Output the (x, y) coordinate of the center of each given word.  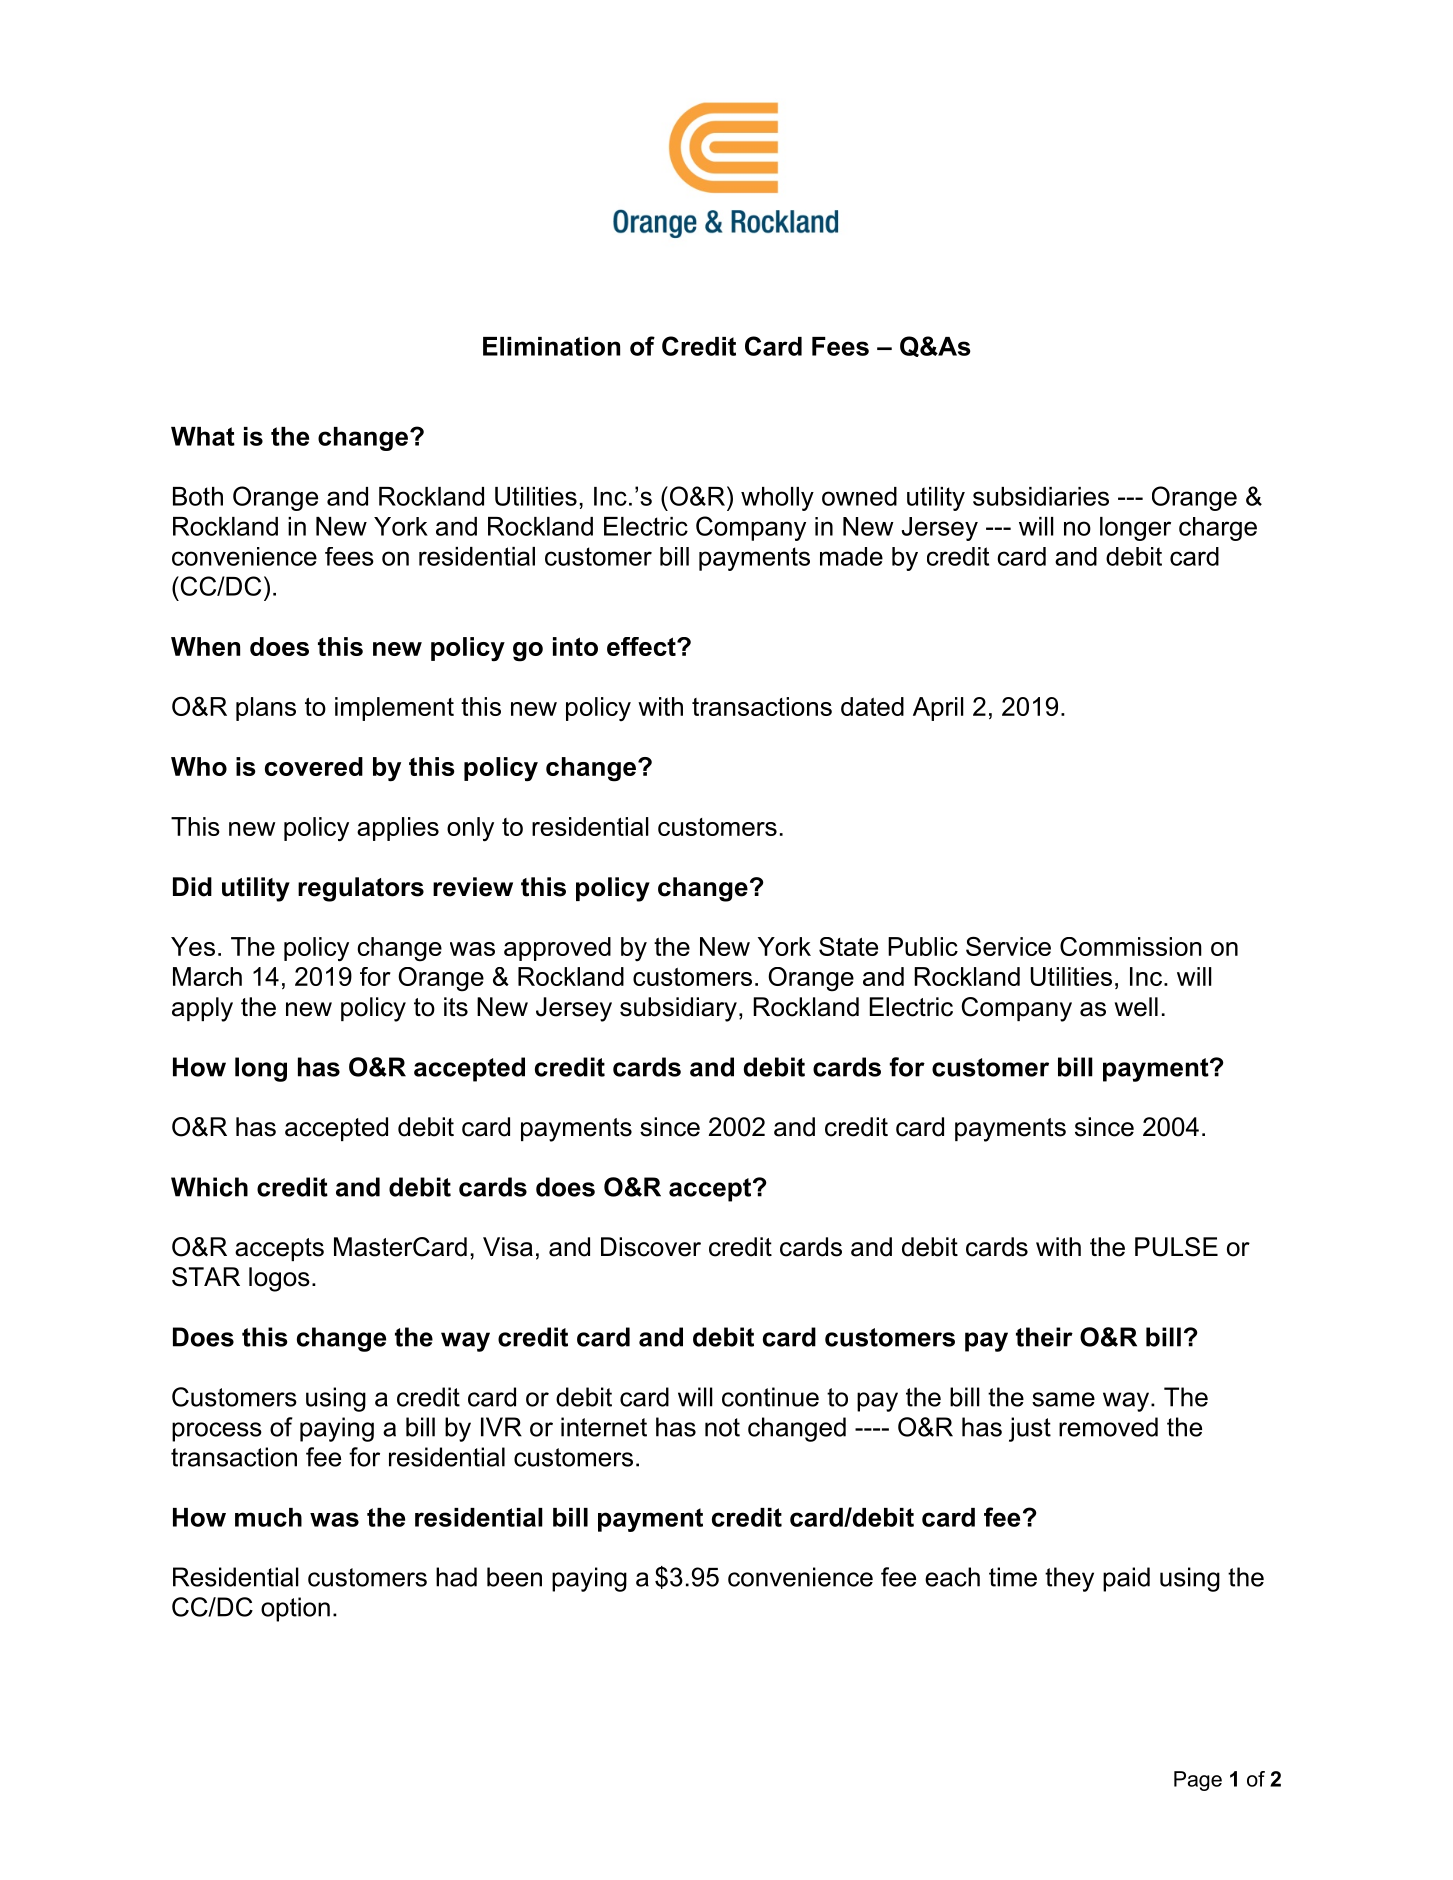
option (295, 1609)
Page (1198, 1781)
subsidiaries (1041, 496)
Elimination (551, 346)
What (203, 436)
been (514, 1577)
